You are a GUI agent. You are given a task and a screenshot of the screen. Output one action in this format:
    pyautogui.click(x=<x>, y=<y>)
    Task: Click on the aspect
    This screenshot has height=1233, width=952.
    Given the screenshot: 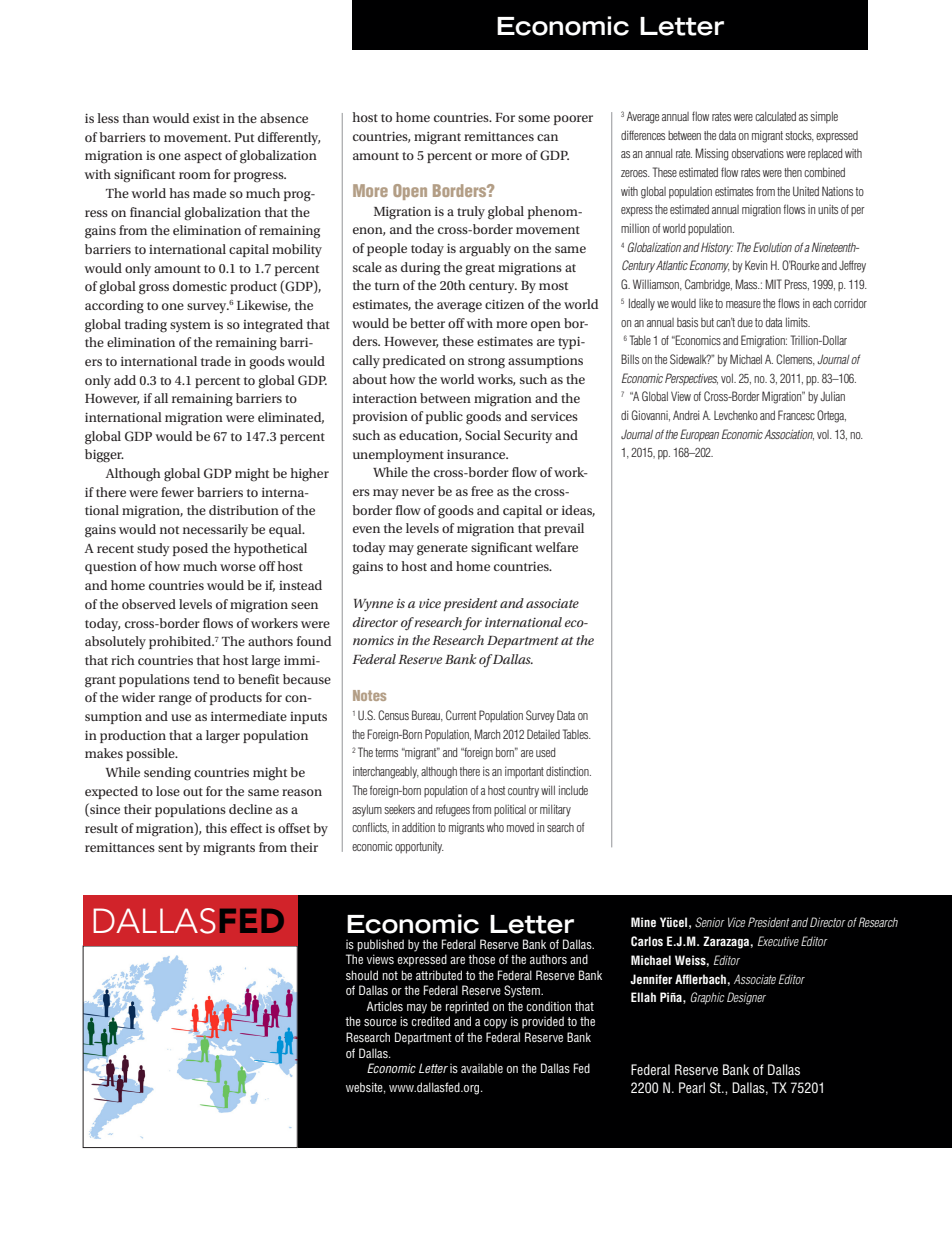 What is the action you would take?
    pyautogui.click(x=203, y=157)
